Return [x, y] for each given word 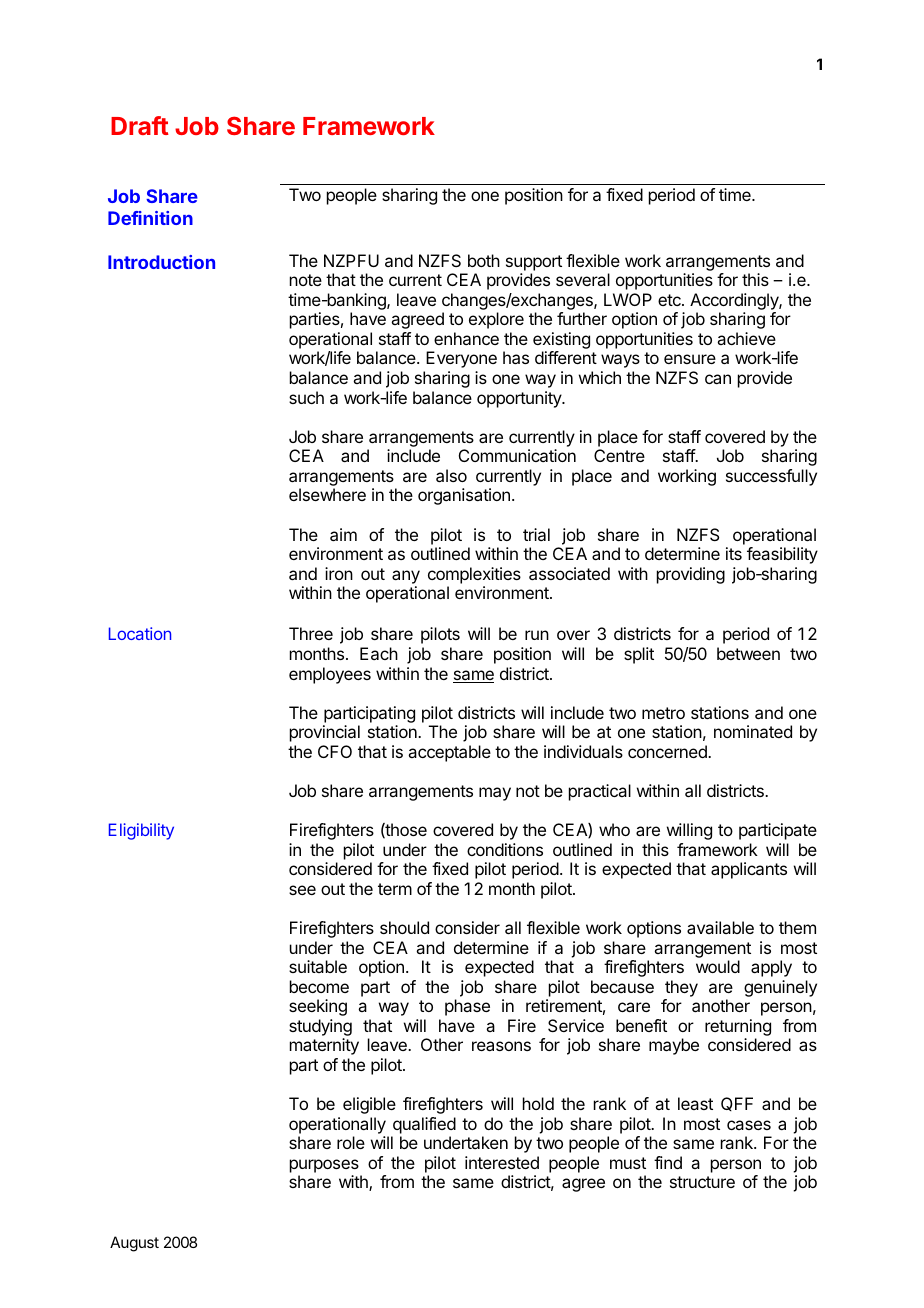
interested [502, 1162]
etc [670, 300]
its [734, 553]
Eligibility [141, 831]
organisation [464, 496]
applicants [749, 870]
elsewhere [327, 494]
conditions [505, 849]
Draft [140, 125]
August [134, 1244]
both [484, 260]
